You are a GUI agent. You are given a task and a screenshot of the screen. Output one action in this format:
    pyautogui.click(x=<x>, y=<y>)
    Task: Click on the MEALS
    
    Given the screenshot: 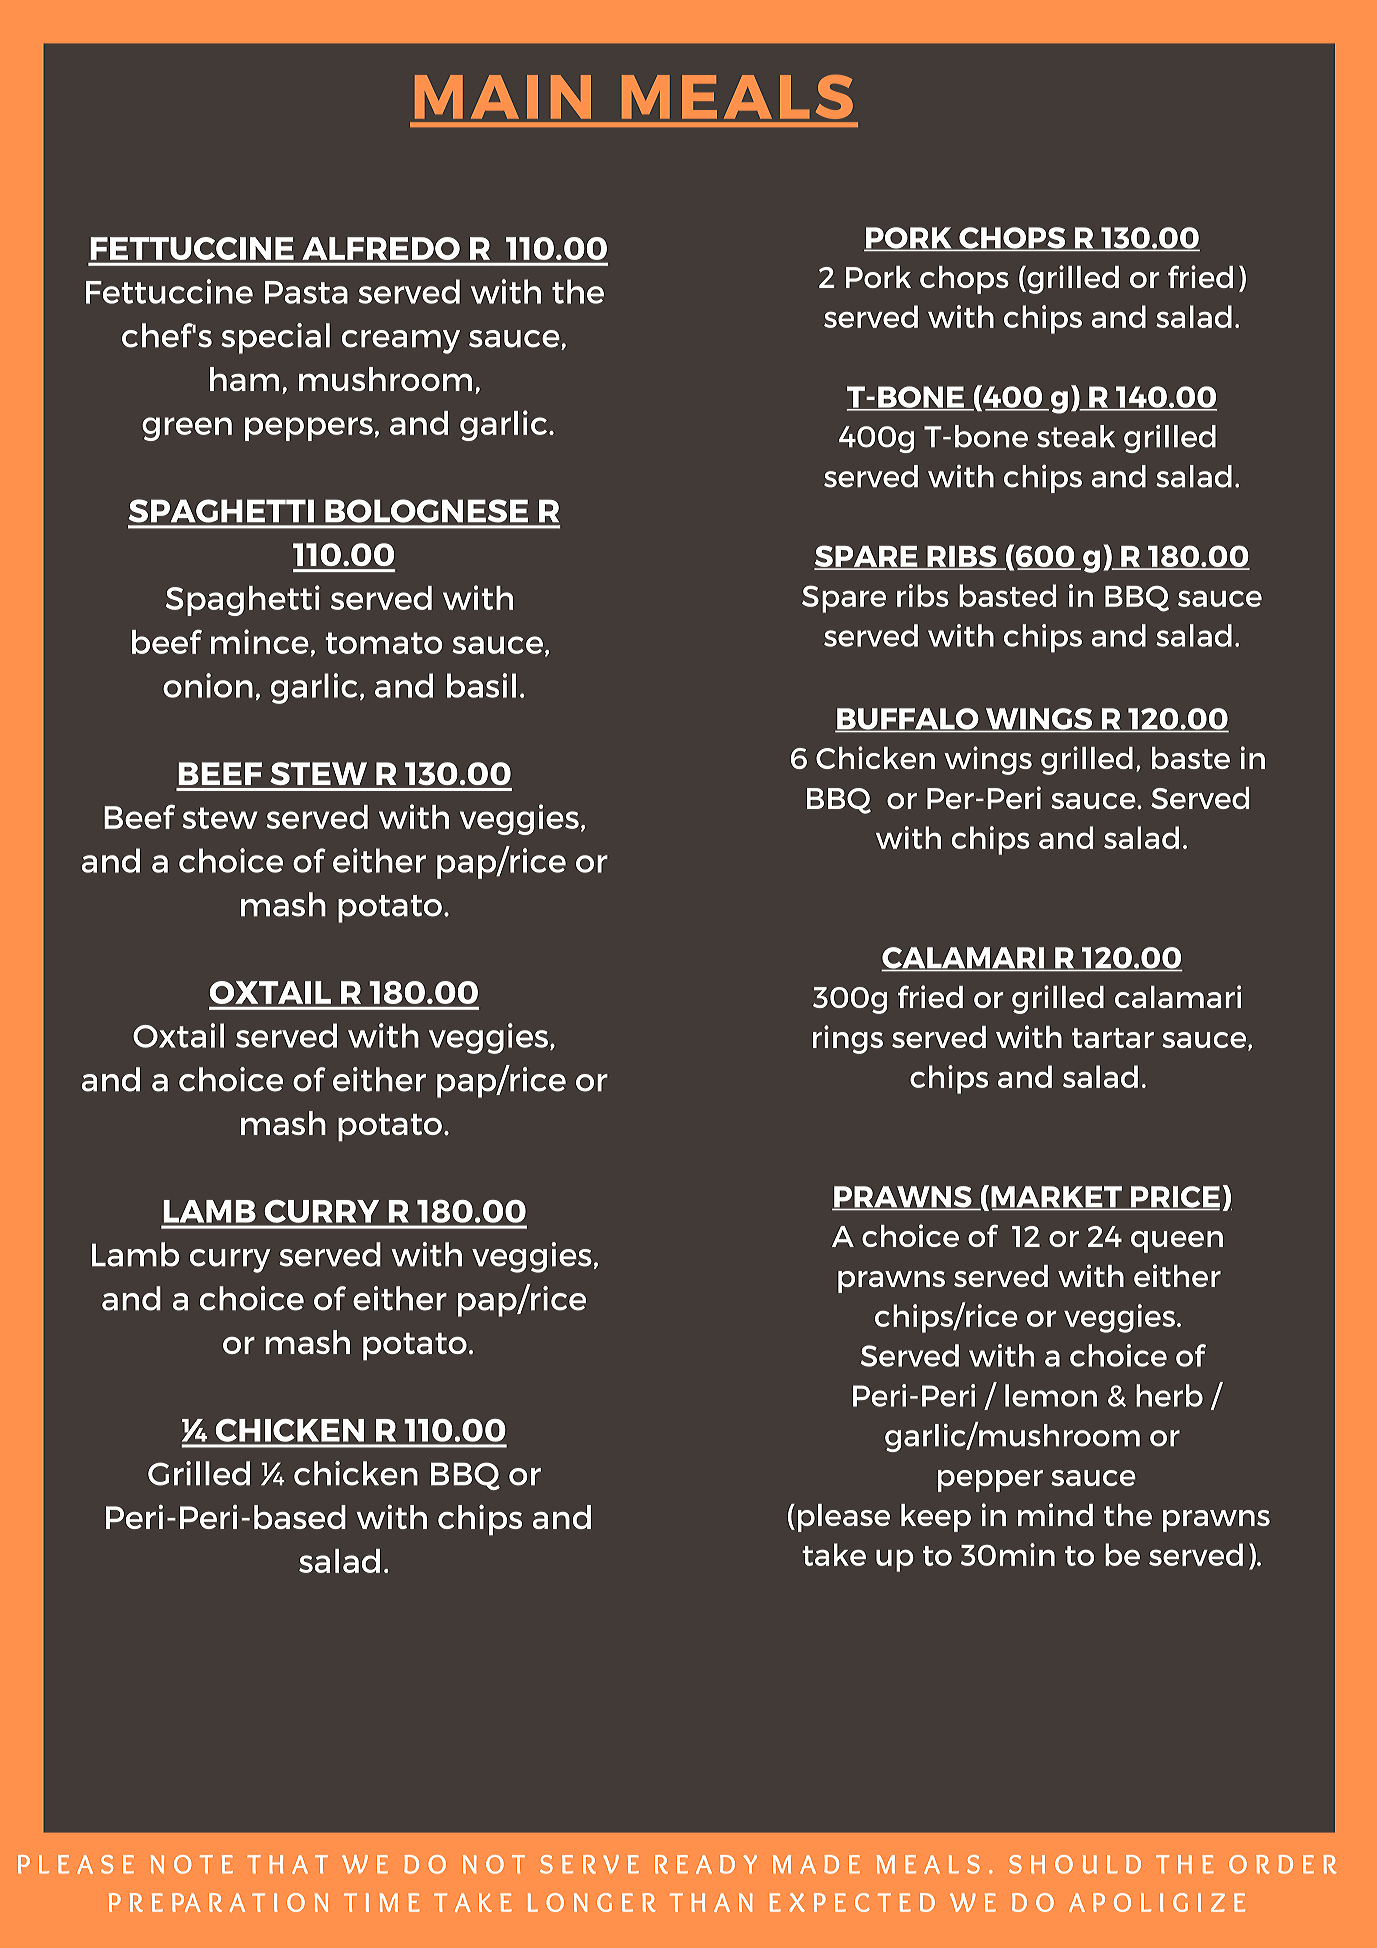 What is the action you would take?
    pyautogui.click(x=737, y=97)
